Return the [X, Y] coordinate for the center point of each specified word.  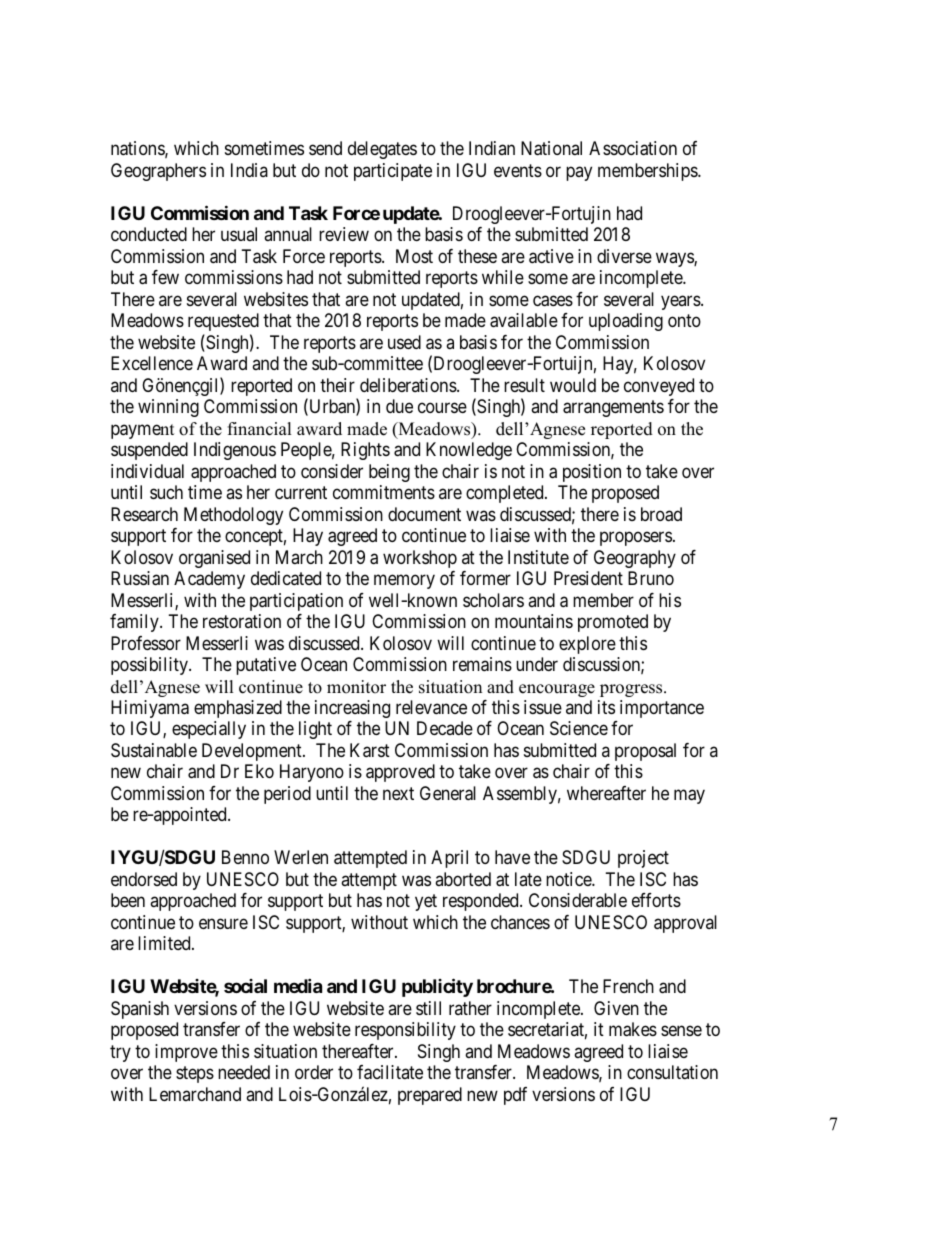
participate [393, 172]
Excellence [152, 363]
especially [209, 730]
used [404, 342]
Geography [635, 559]
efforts [656, 900]
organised [214, 559]
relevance [431, 707]
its [606, 707]
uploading [626, 322]
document [424, 514]
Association [633, 148]
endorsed [144, 879]
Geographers [158, 172]
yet [426, 902]
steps [195, 1074]
